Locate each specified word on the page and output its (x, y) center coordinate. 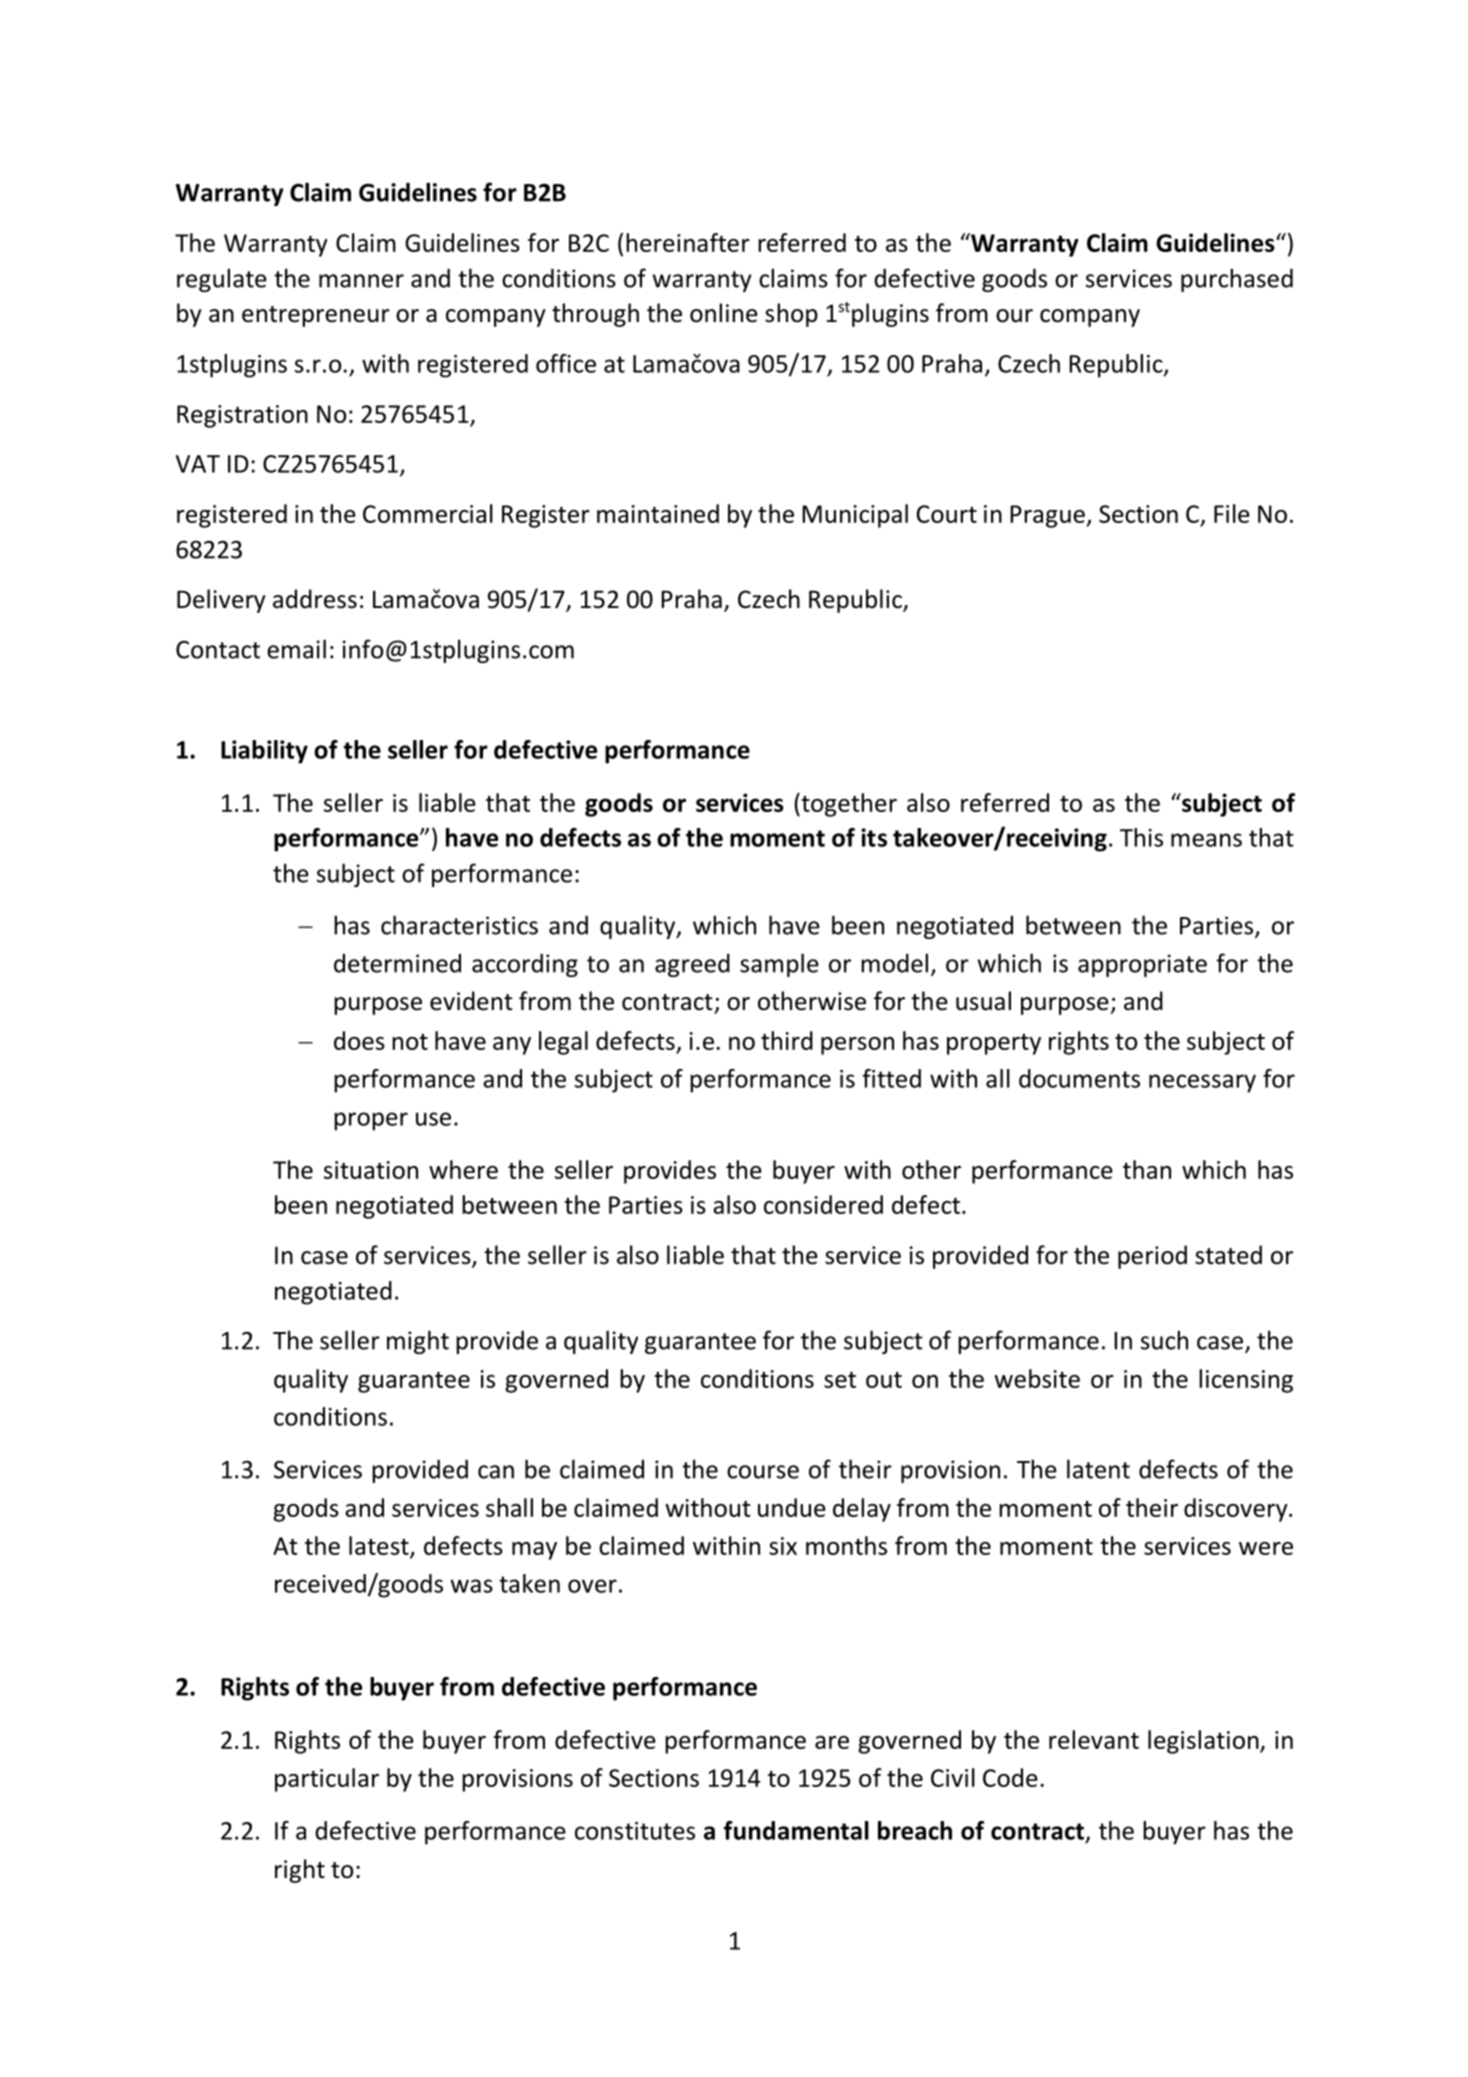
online (724, 313)
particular (327, 1780)
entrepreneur (316, 316)
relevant (1094, 1739)
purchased (1237, 280)
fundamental (796, 1830)
